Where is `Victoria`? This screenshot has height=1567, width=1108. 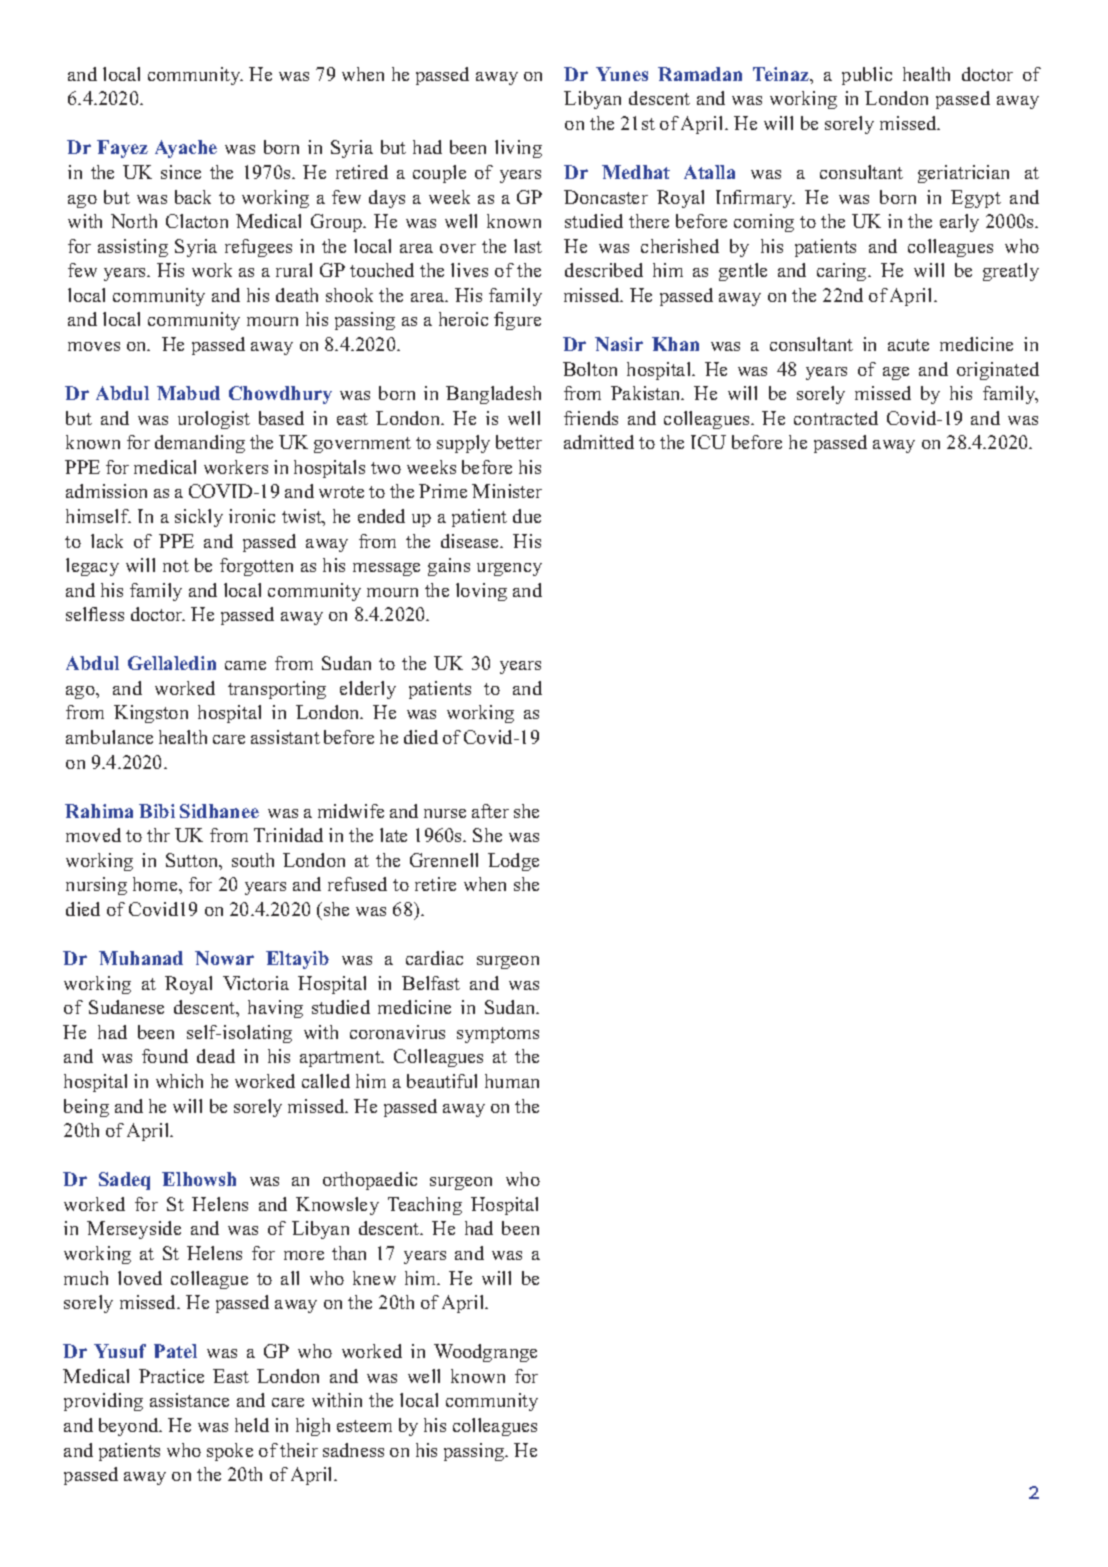 Victoria is located at coordinates (256, 983).
